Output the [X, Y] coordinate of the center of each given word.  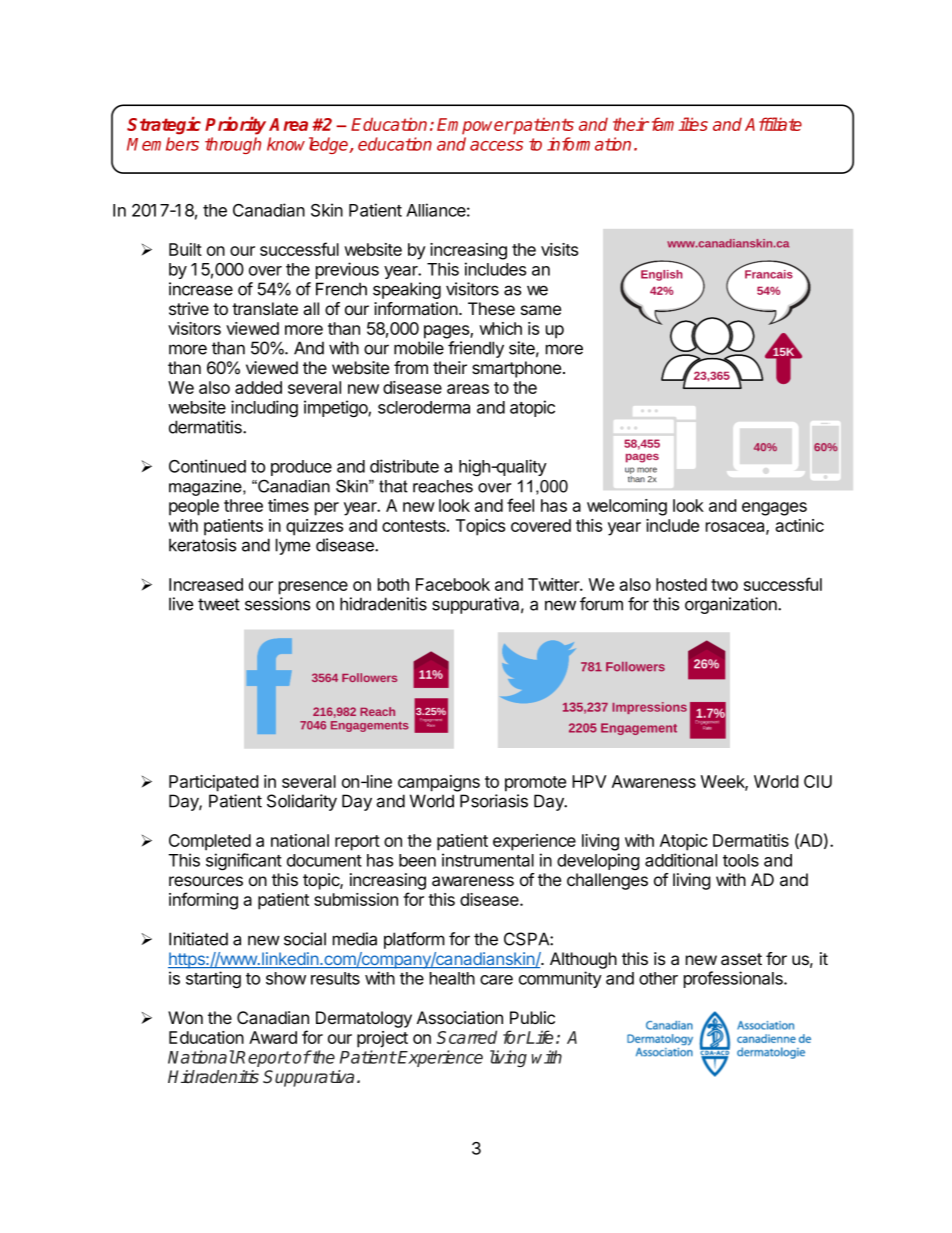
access [496, 146]
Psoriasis [494, 801]
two [724, 585]
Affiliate [773, 124]
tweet [219, 604]
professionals [734, 979]
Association [460, 1018]
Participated [213, 783]
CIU [818, 781]
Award [273, 1037]
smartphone [518, 369]
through [233, 145]
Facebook [453, 584]
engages [774, 509]
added [258, 387]
